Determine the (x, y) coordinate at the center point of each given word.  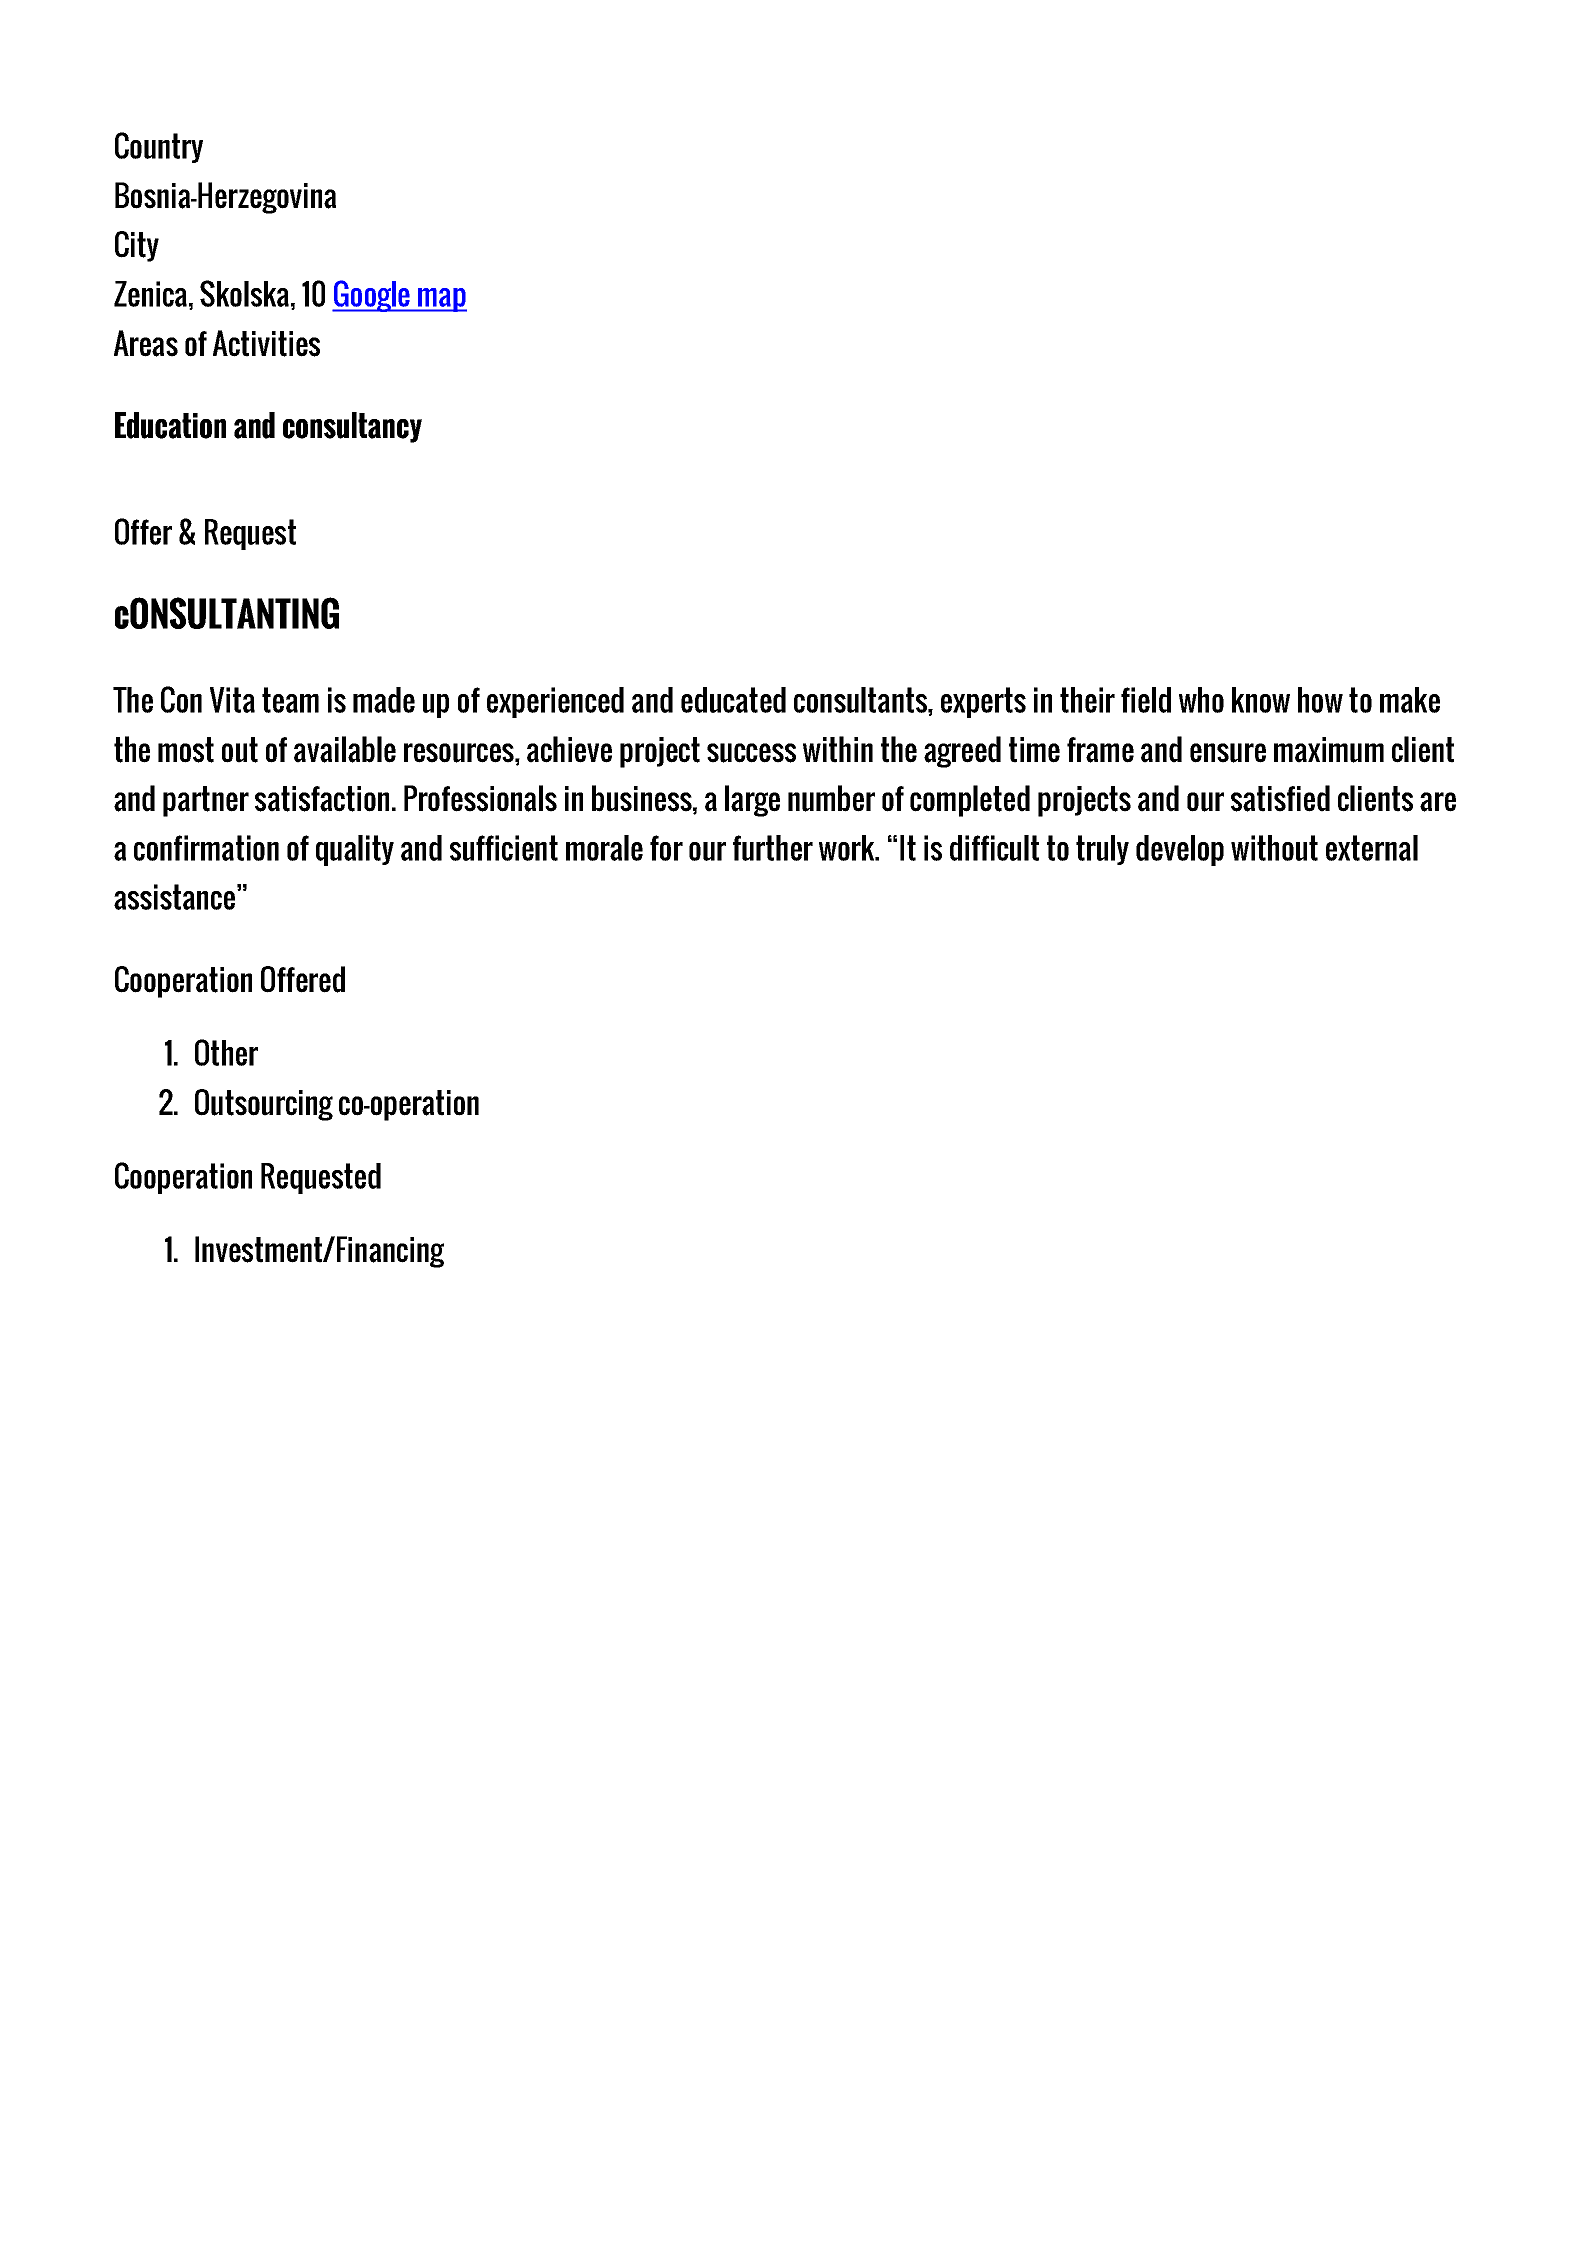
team (290, 700)
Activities (266, 343)
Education (170, 425)
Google (372, 296)
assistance (174, 897)
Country (159, 147)
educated (733, 700)
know (1261, 700)
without (1274, 848)
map (441, 300)
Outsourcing (264, 1105)
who (1201, 700)
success (751, 753)
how (1320, 700)
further (773, 848)
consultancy (352, 427)
